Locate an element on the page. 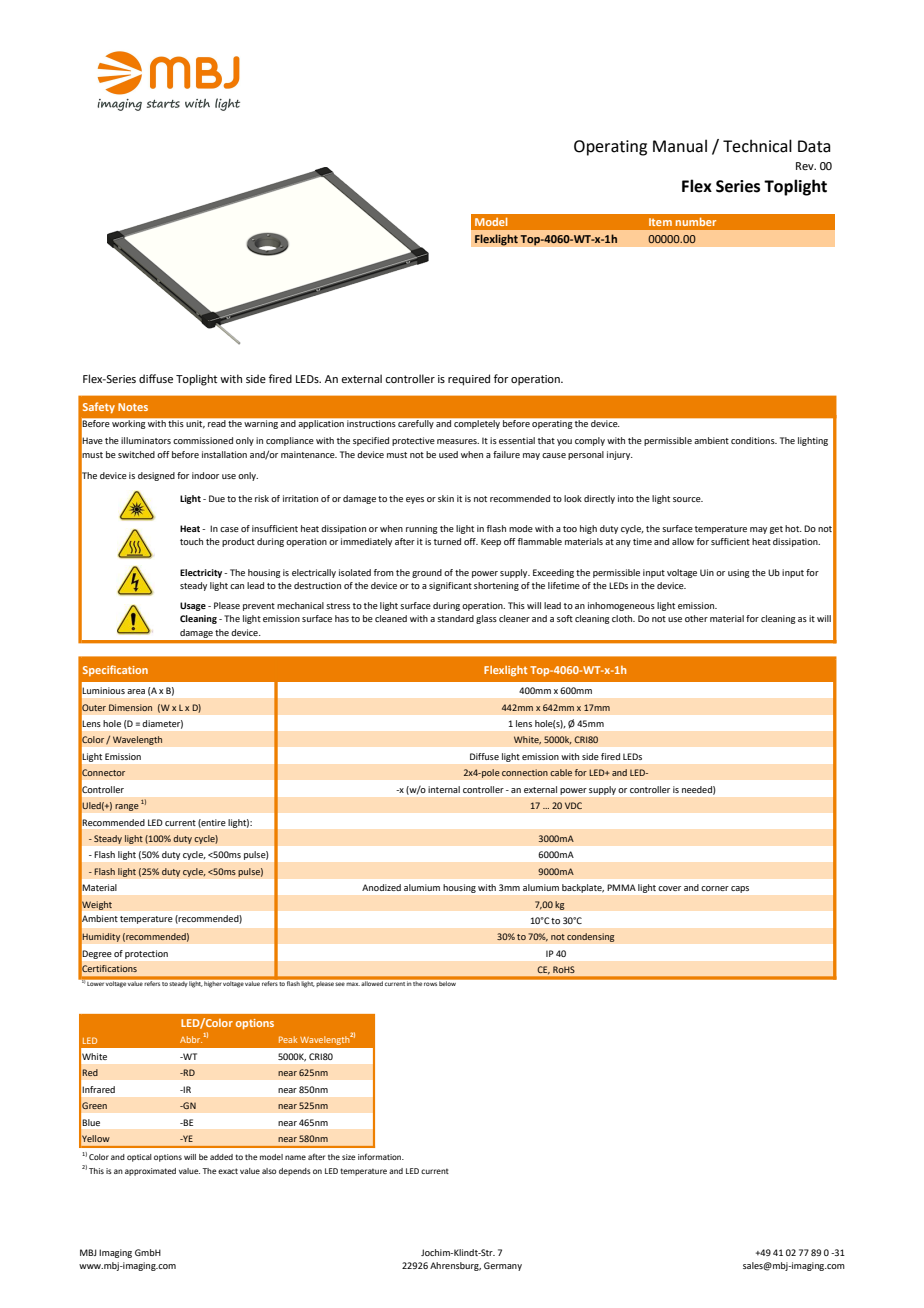 The image size is (924, 1308). protection is located at coordinates (146, 954).
